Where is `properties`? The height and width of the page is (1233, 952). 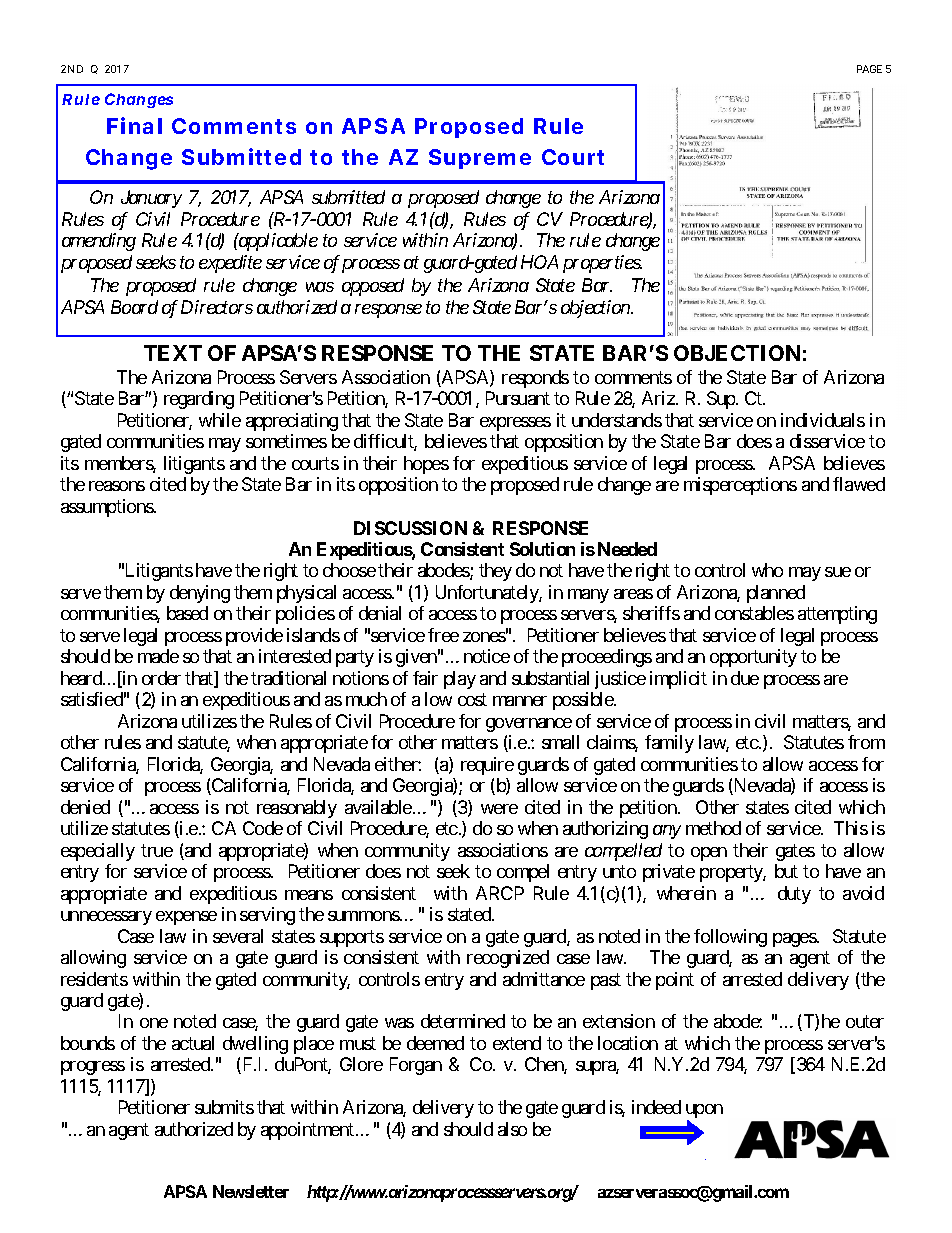
properties is located at coordinates (602, 264).
